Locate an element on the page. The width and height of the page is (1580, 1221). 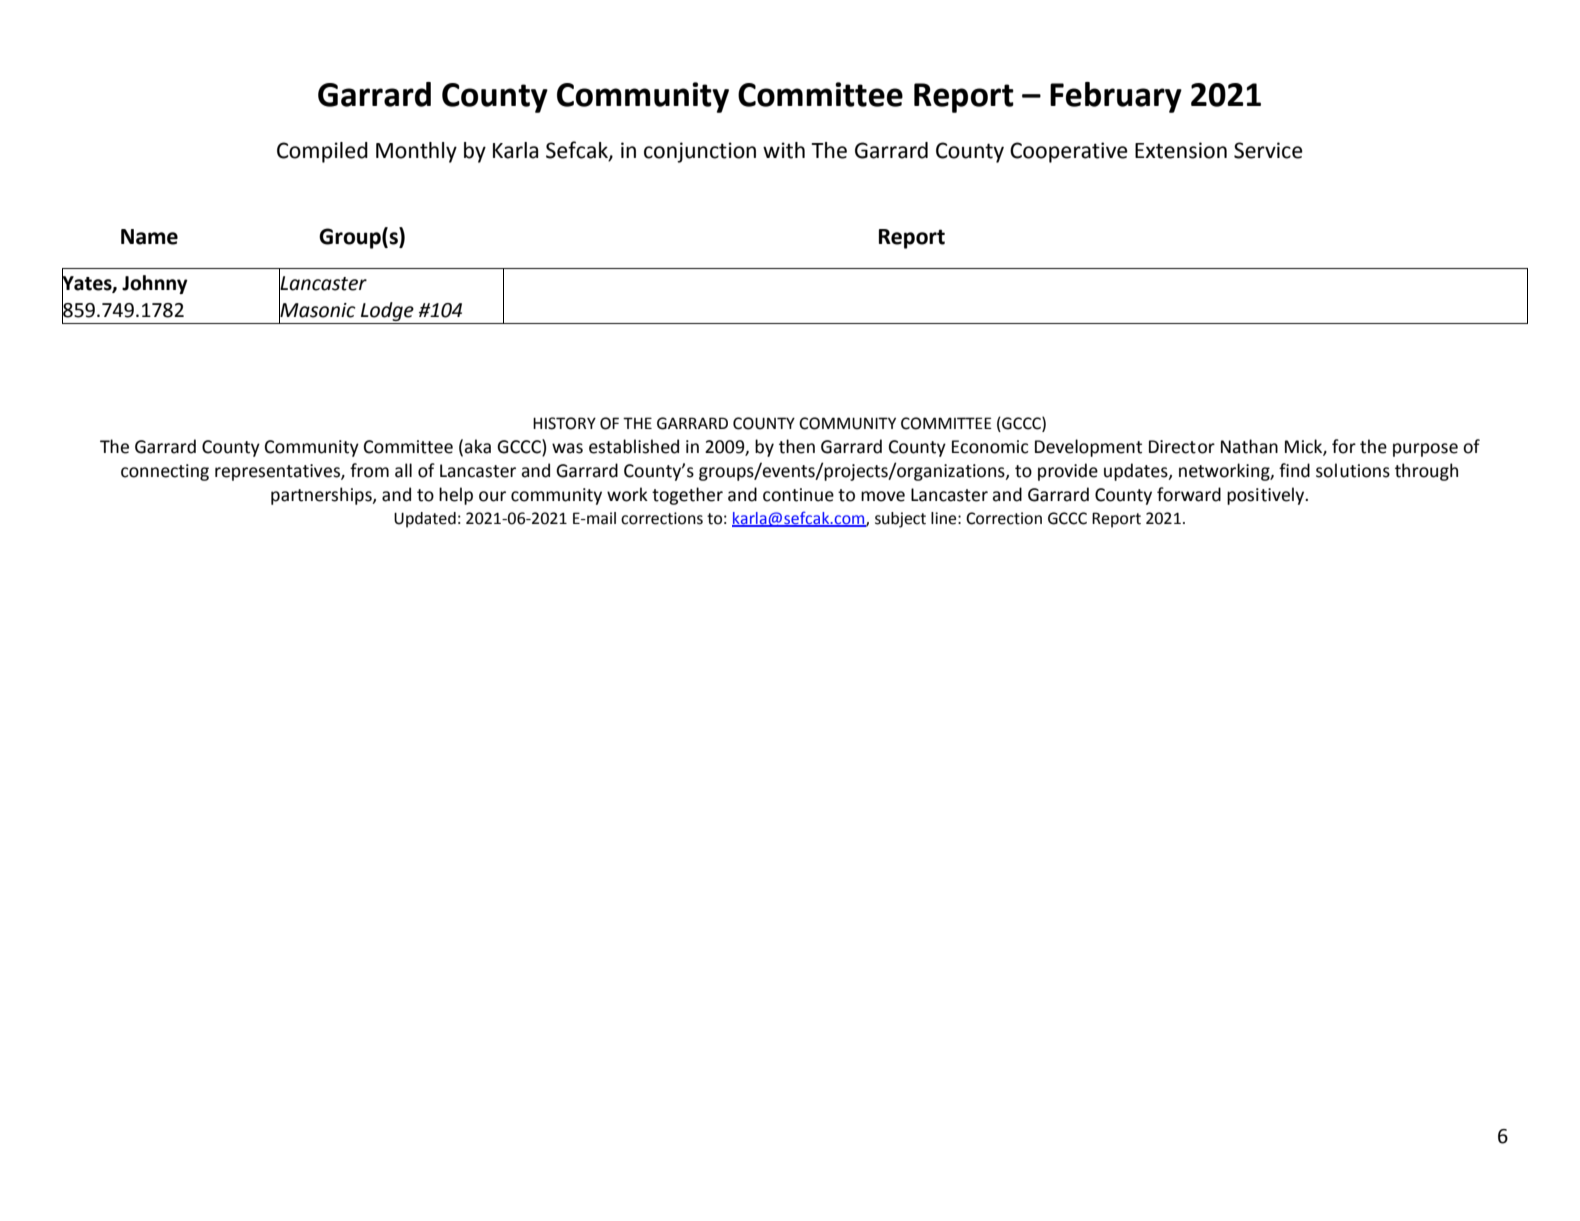
with is located at coordinates (784, 150).
